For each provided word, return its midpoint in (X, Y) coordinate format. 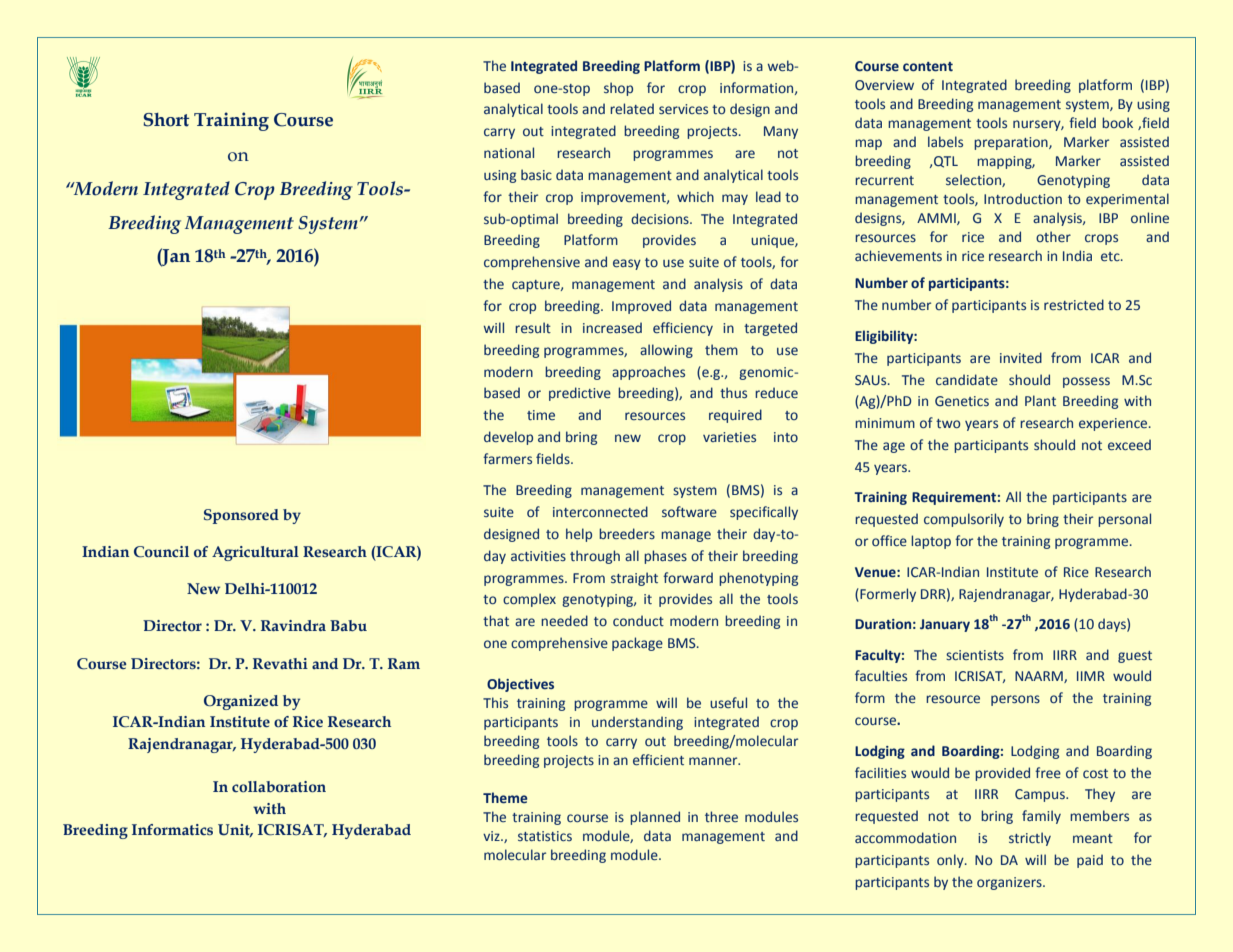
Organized (241, 702)
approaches (648, 373)
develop (508, 438)
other (1053, 236)
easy (627, 264)
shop (618, 89)
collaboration (279, 786)
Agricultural (255, 553)
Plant (1040, 400)
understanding (637, 723)
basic (536, 174)
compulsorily (964, 520)
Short (166, 120)
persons (1015, 700)
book (1117, 122)
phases (665, 557)
